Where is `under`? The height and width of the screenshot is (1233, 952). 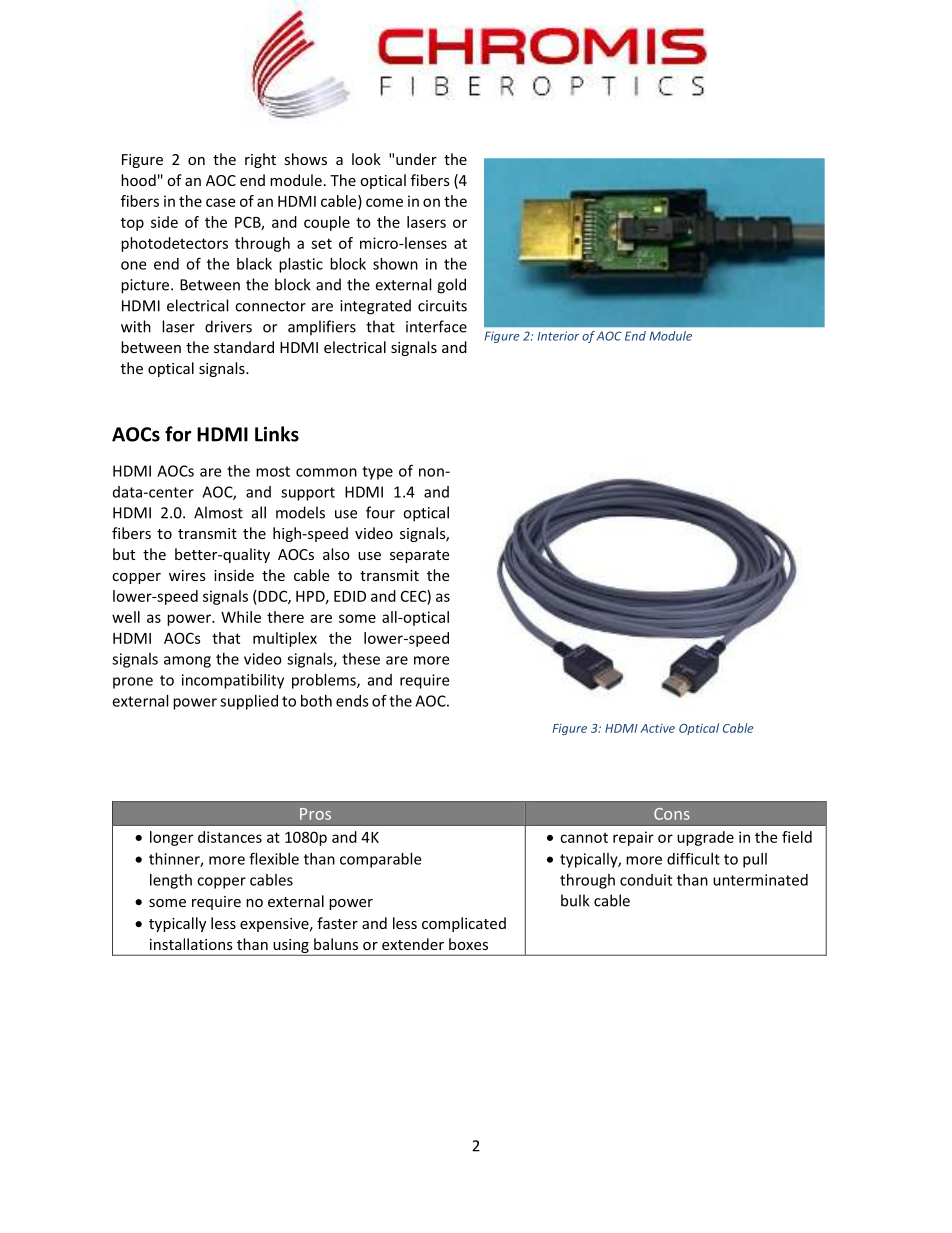 under is located at coordinates (416, 159).
